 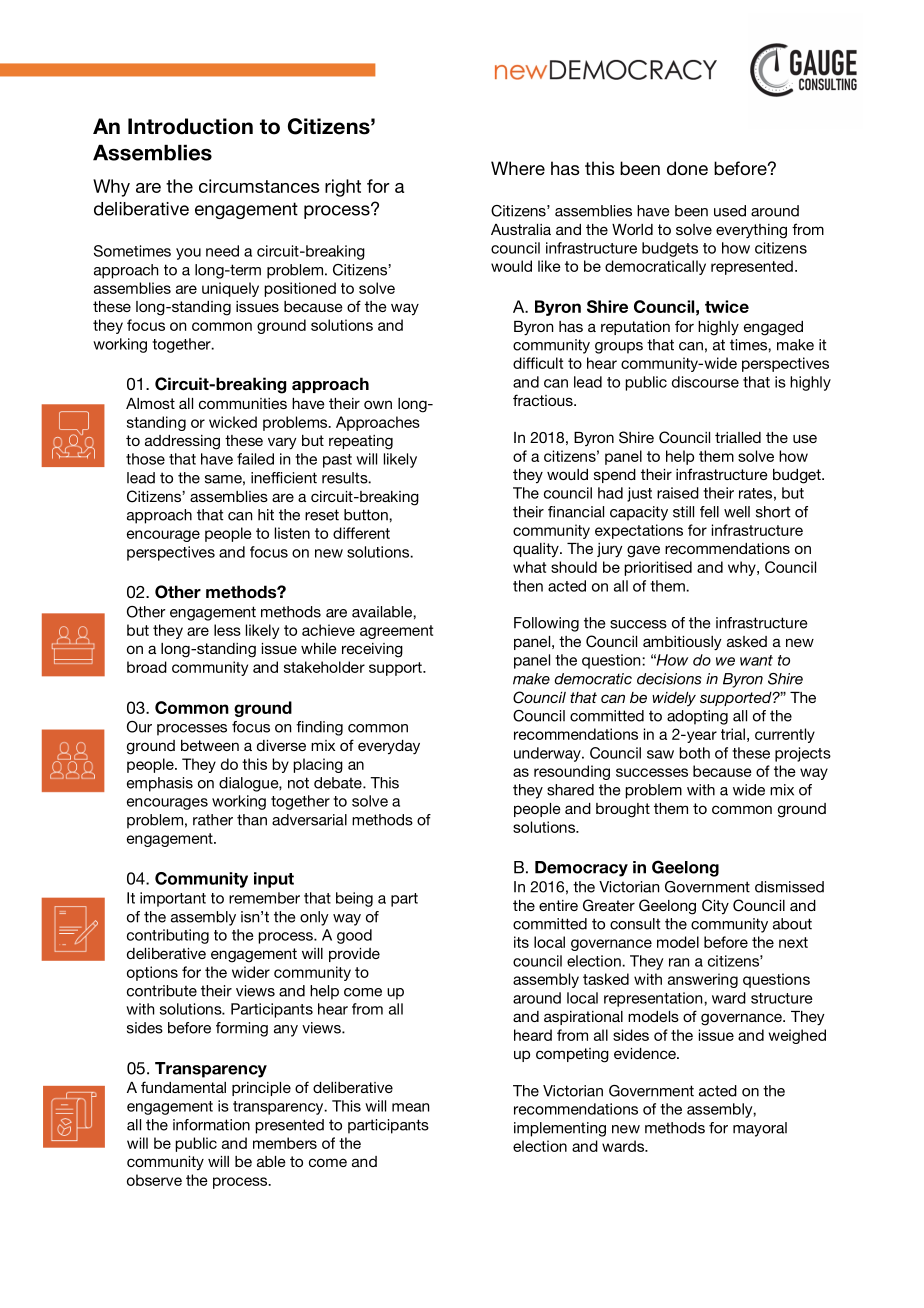 I want to click on Where, so click(x=518, y=168).
